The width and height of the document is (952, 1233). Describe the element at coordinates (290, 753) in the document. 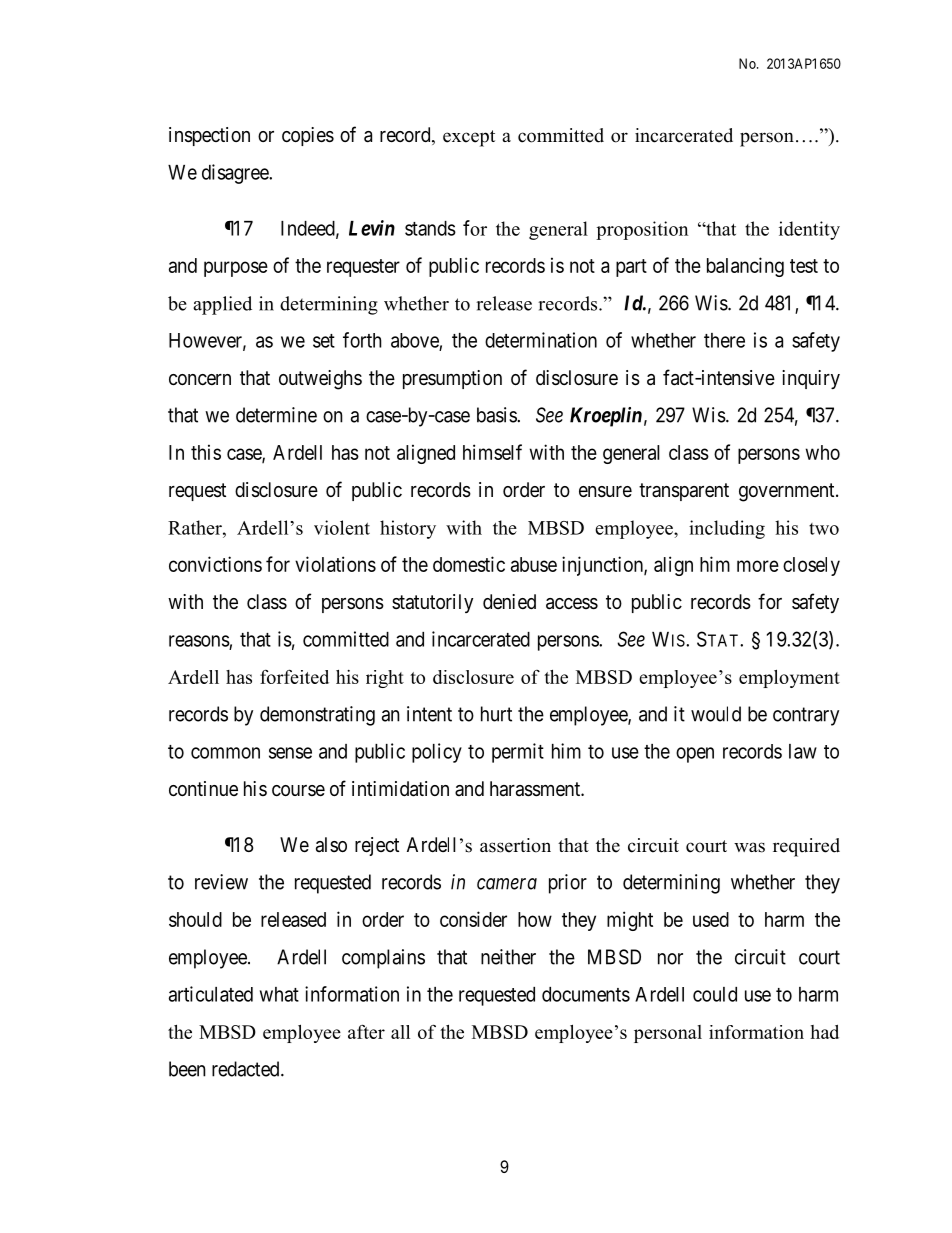

I see `sense` at that location.
